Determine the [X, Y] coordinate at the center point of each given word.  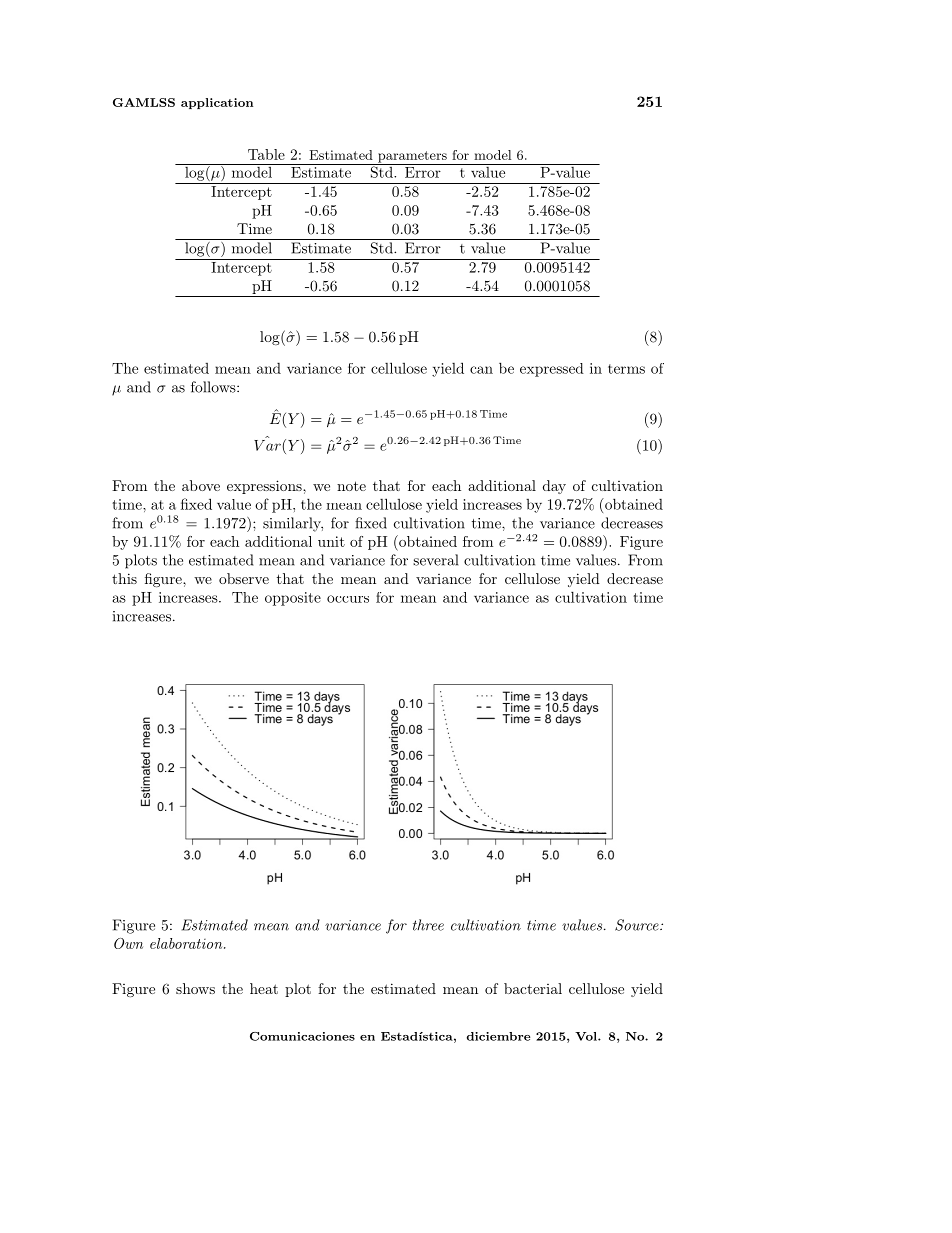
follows [214, 387]
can [481, 370]
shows [195, 988]
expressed [552, 370]
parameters [412, 158]
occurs [348, 599]
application [217, 103]
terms [626, 369]
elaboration [187, 943]
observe [244, 578]
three [428, 925]
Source [638, 925]
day [554, 487]
